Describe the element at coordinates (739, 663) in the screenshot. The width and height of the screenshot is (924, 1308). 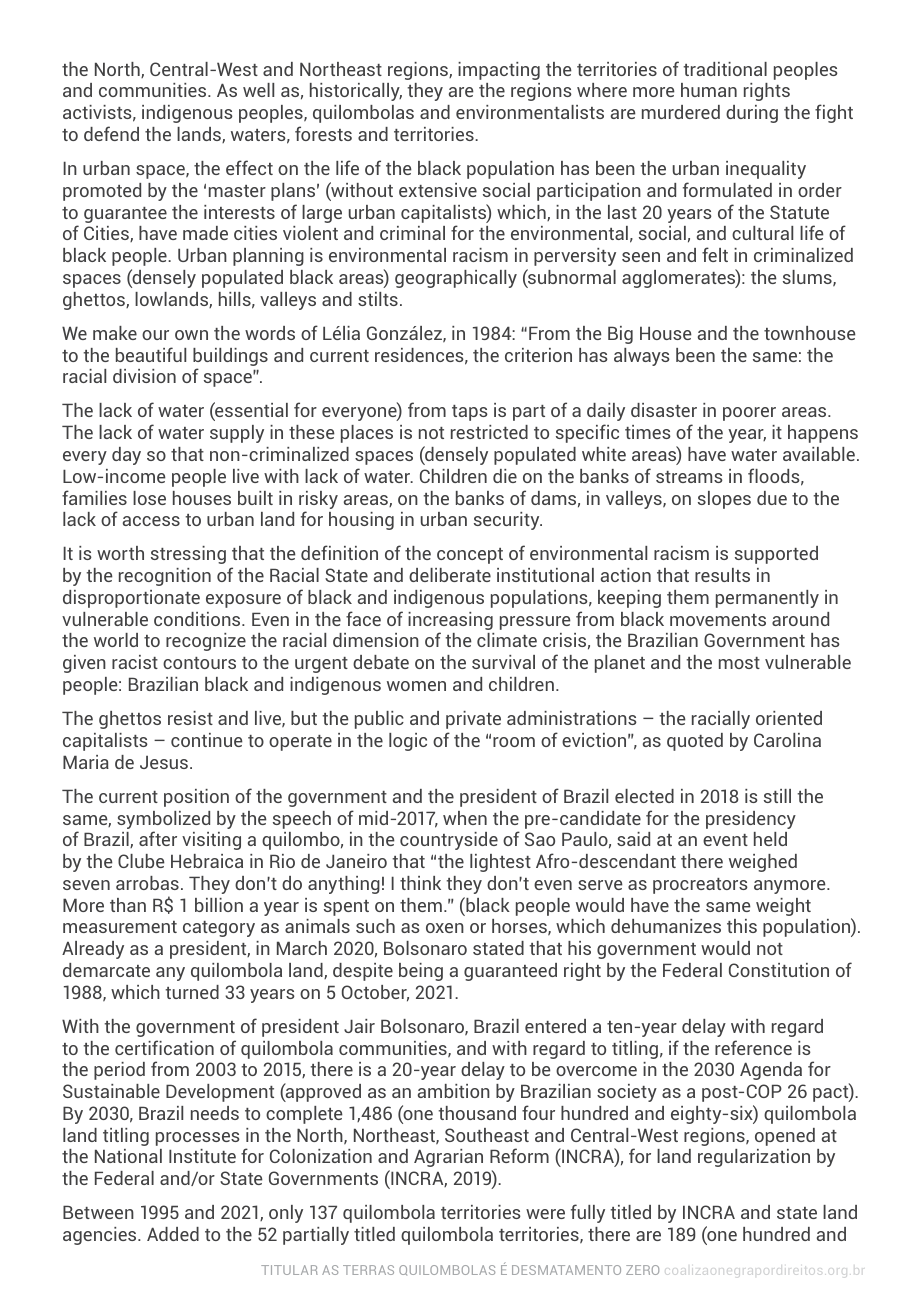
I see `most` at that location.
